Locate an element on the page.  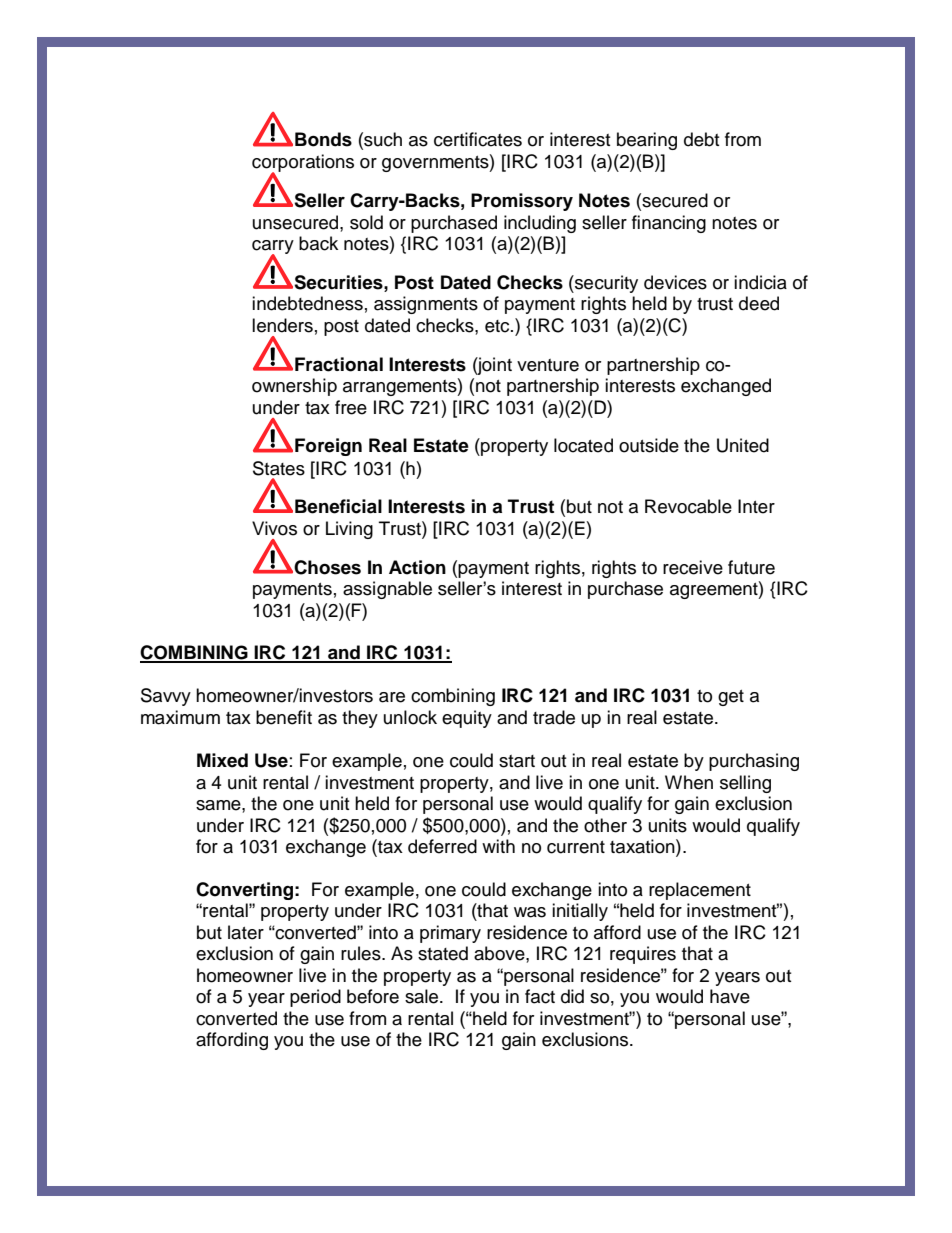
Mixed is located at coordinates (222, 760).
